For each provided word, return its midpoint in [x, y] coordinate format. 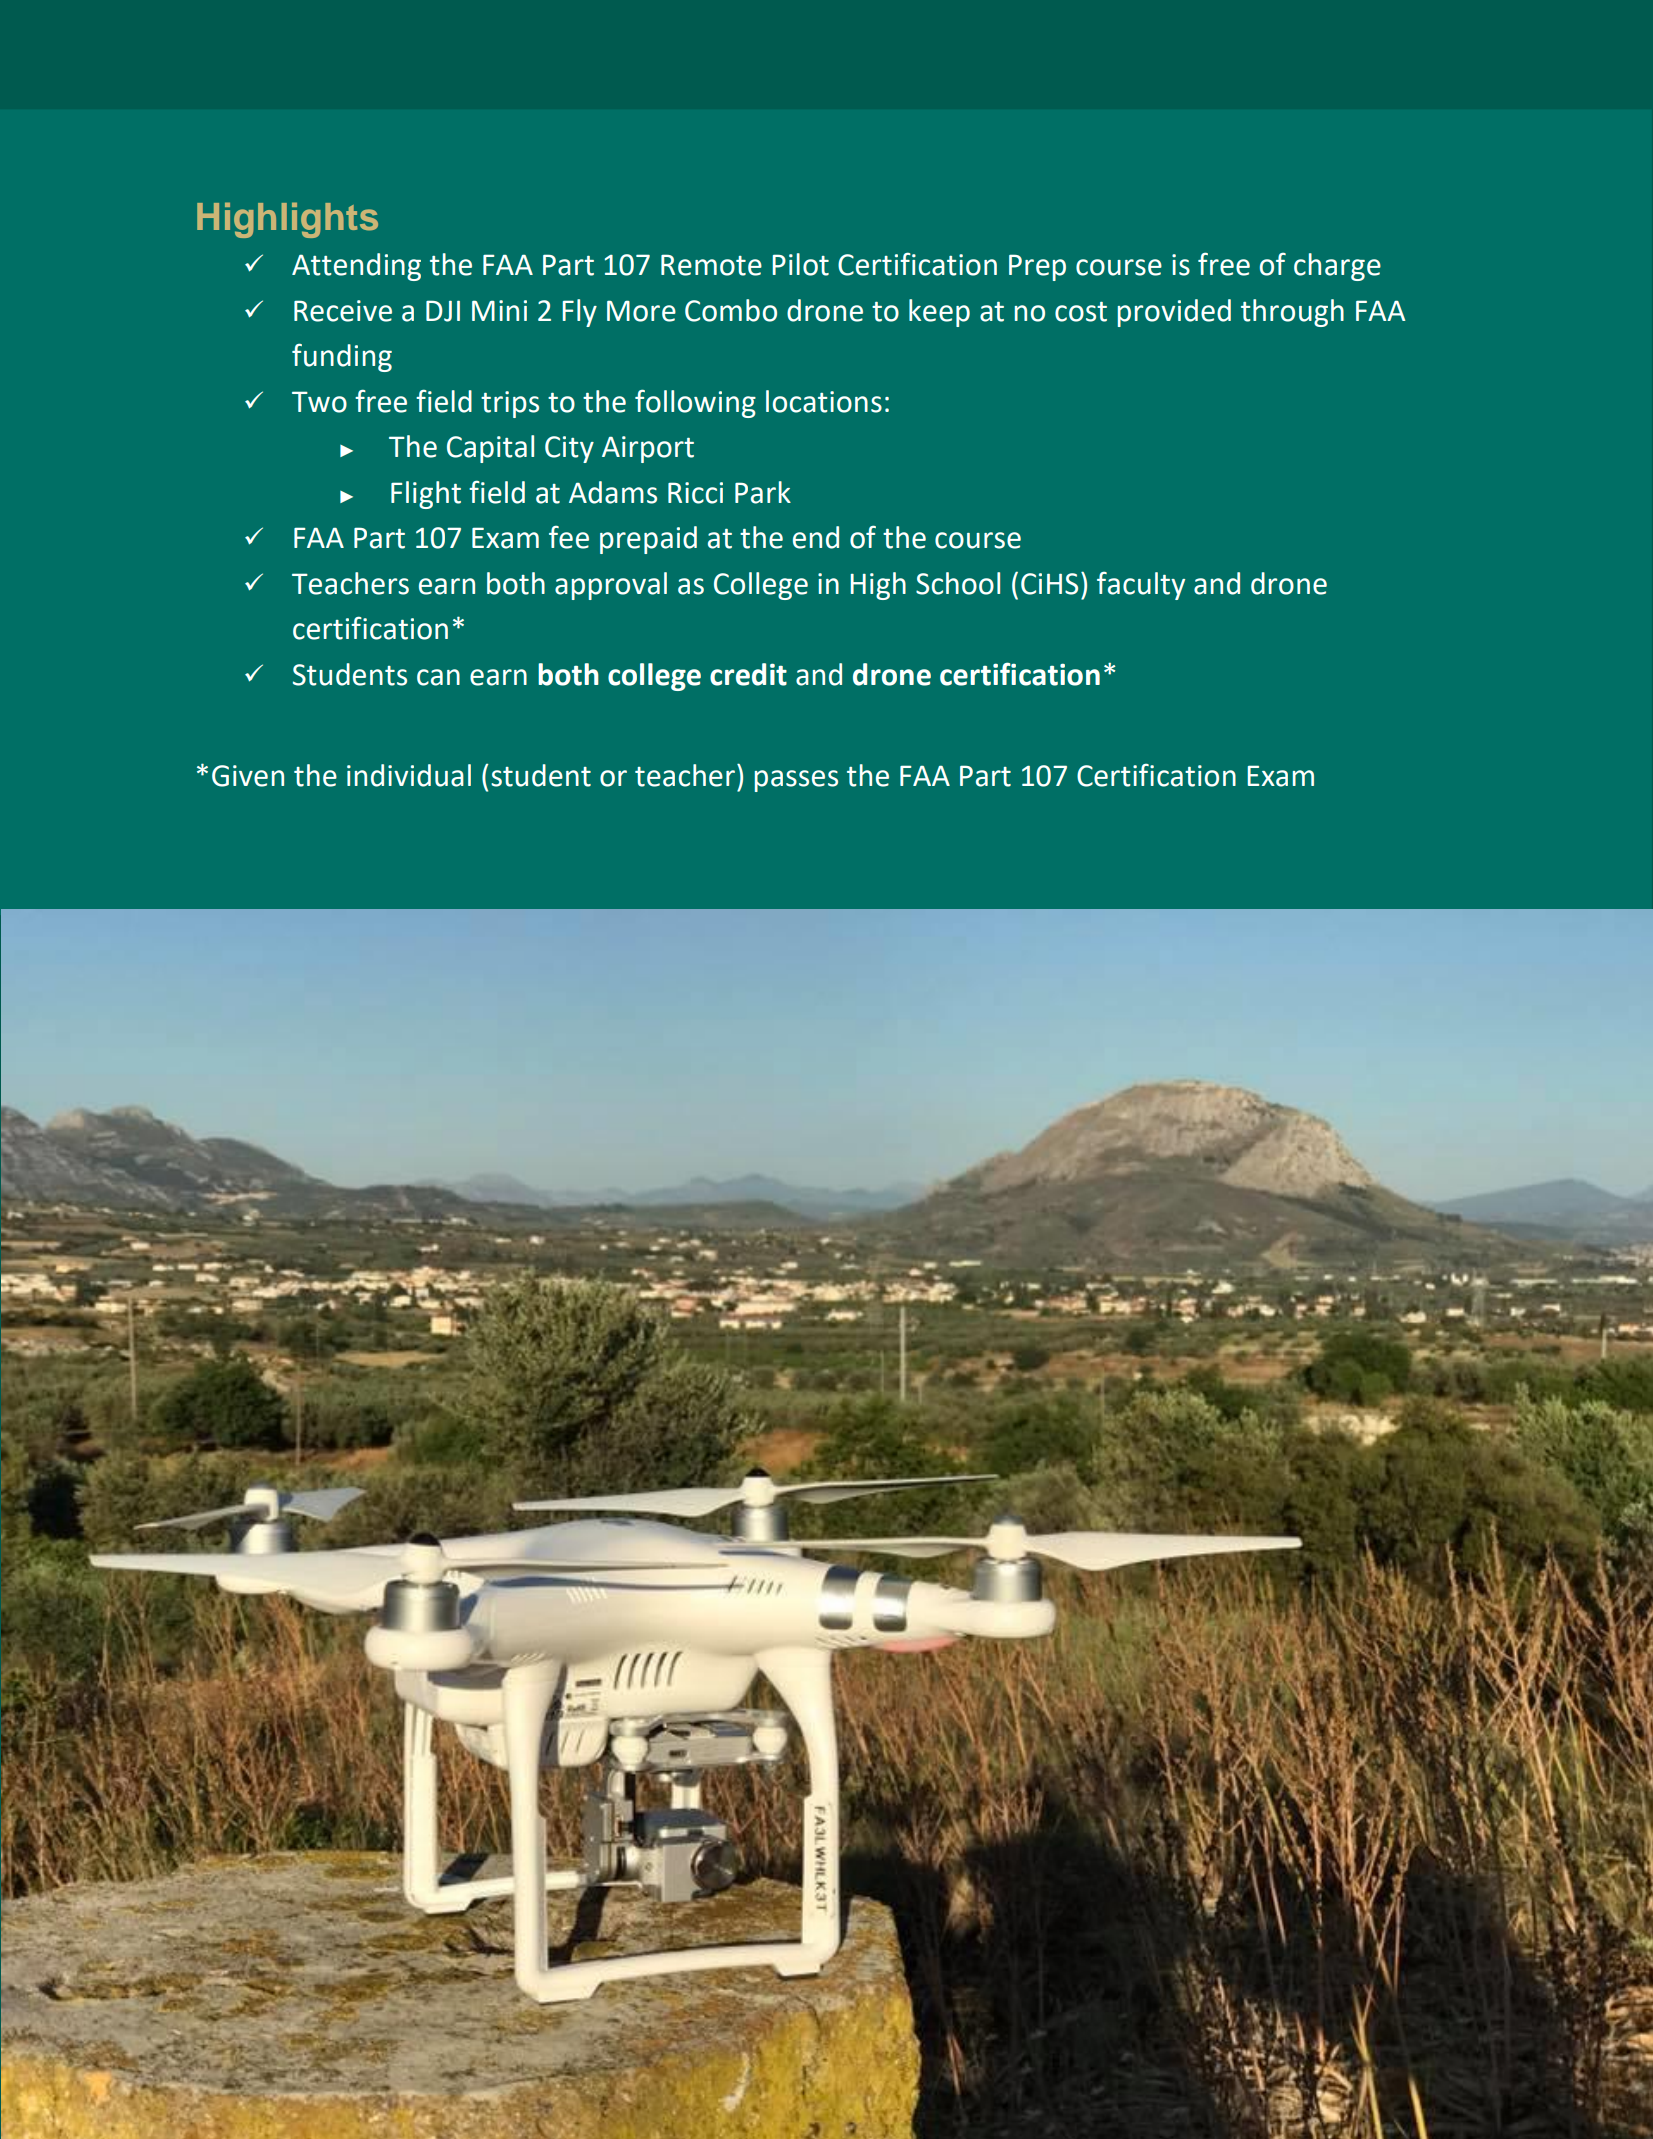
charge [1337, 267]
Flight [426, 495]
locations [824, 401]
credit [748, 674]
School [958, 583]
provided [1174, 313]
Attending [356, 267]
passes [796, 781]
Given [248, 776]
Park [763, 492]
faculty [1141, 586]
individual [409, 775]
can [438, 677]
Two [319, 402]
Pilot [800, 264]
